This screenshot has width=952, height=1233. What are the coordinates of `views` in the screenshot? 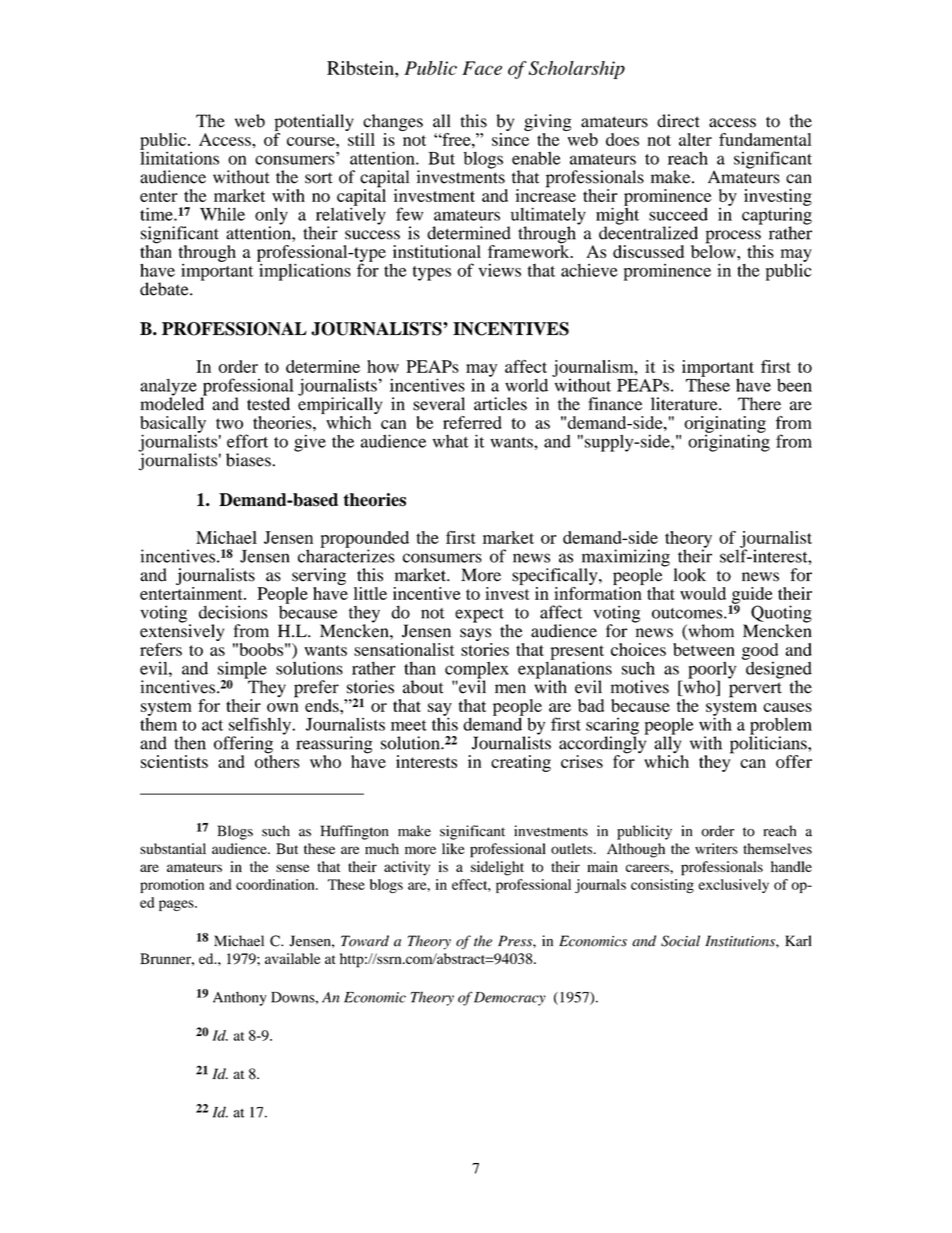 It's located at (499, 270).
